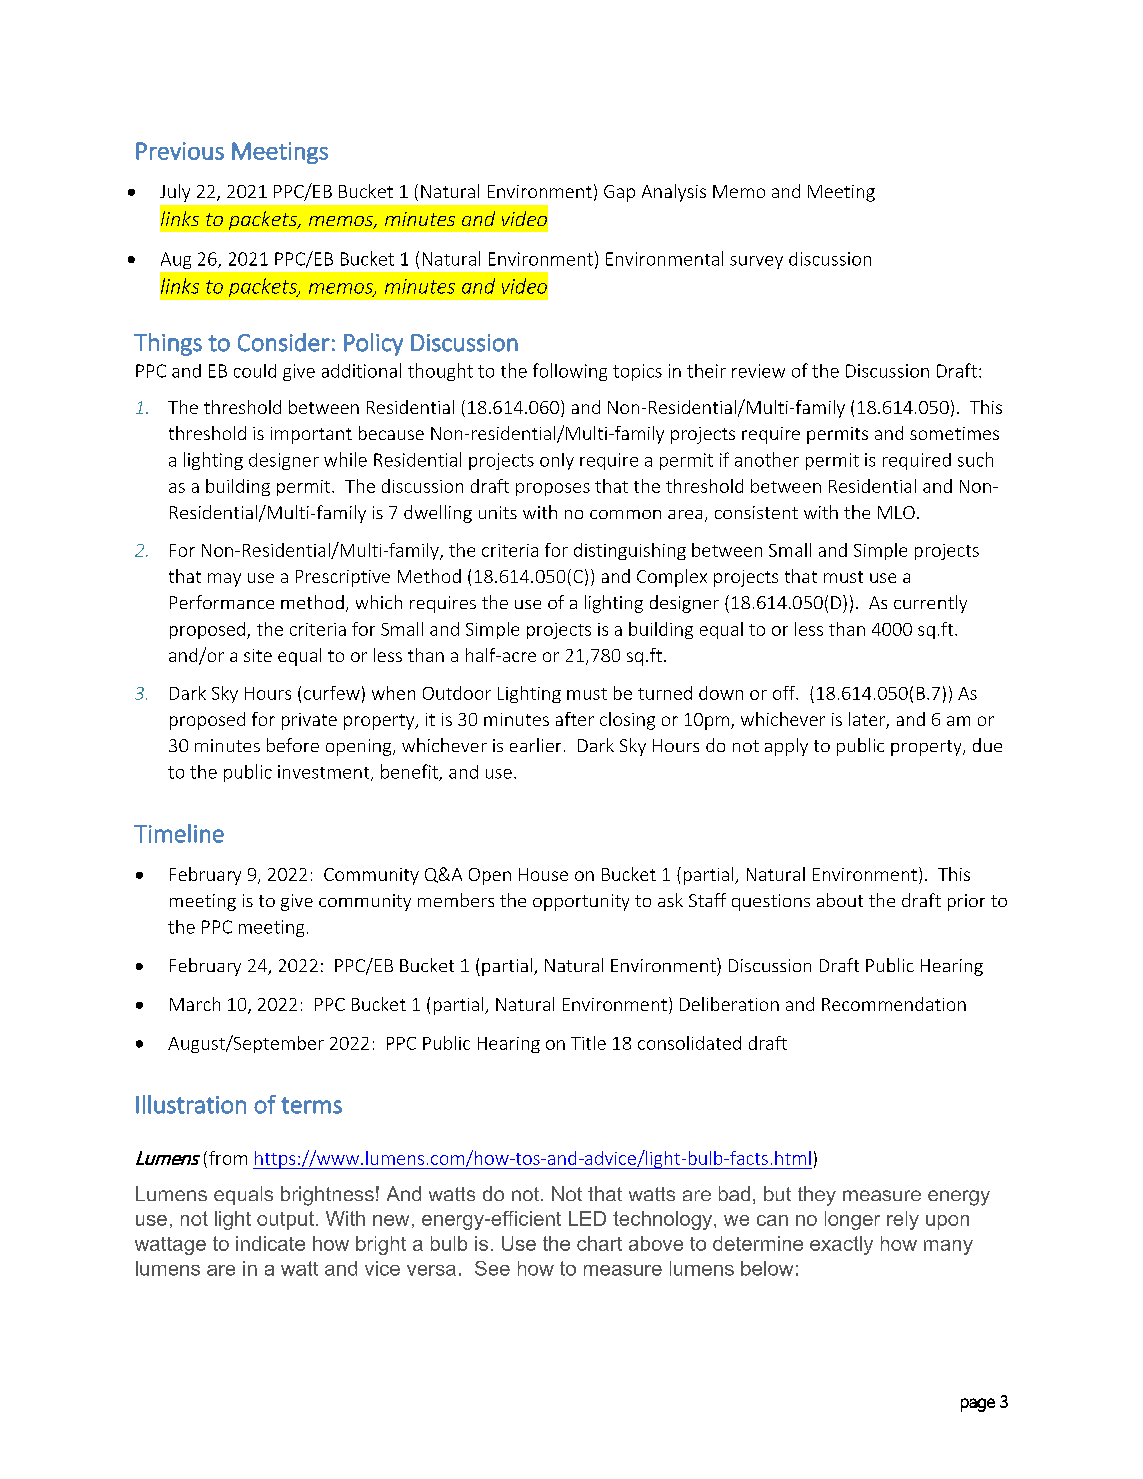 Image resolution: width=1143 pixels, height=1479 pixels. What do you see at coordinates (987, 745) in the image?
I see `due` at bounding box center [987, 745].
